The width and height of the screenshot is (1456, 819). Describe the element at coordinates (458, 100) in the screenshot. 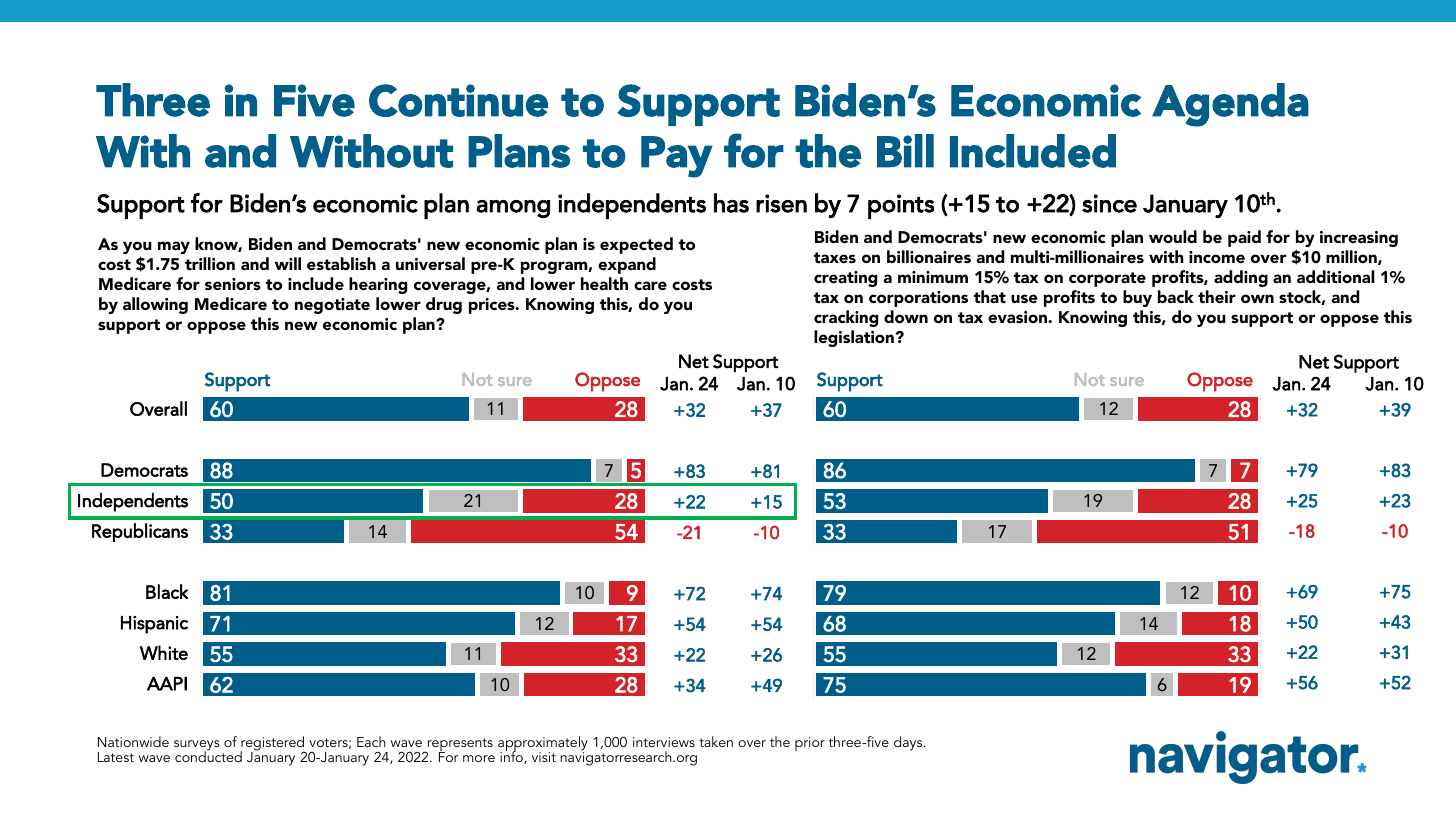

I see `Continue` at that location.
